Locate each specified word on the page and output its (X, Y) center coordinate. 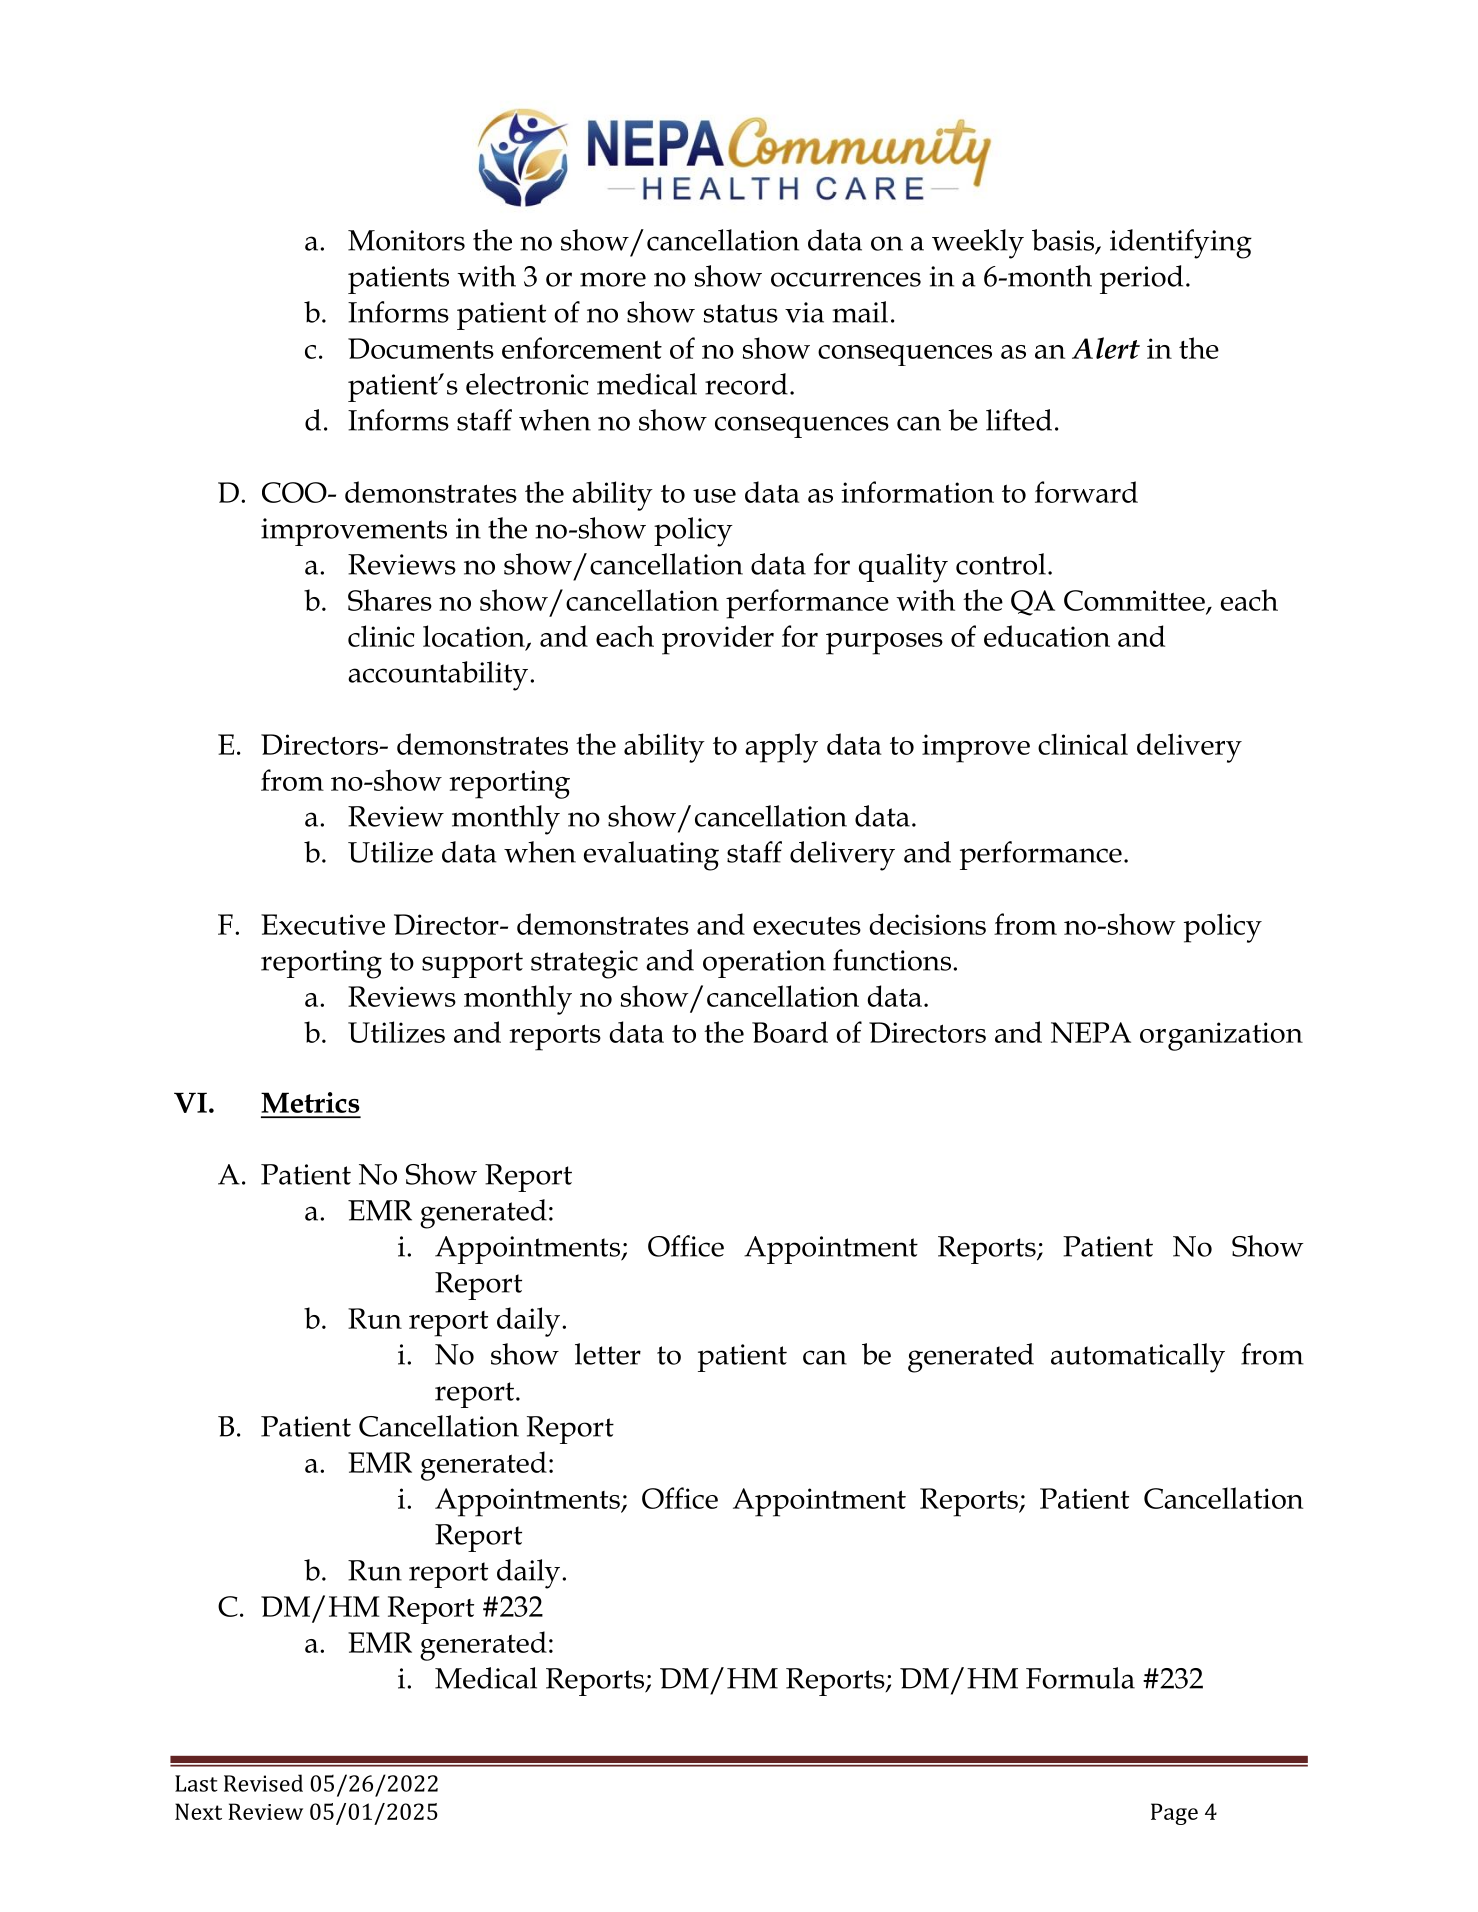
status (741, 313)
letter (608, 1354)
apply (781, 748)
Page (1174, 1814)
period (1141, 279)
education (1047, 636)
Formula (1080, 1678)
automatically (1138, 1358)
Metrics (310, 1102)
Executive (323, 924)
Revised (263, 1783)
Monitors (406, 240)
